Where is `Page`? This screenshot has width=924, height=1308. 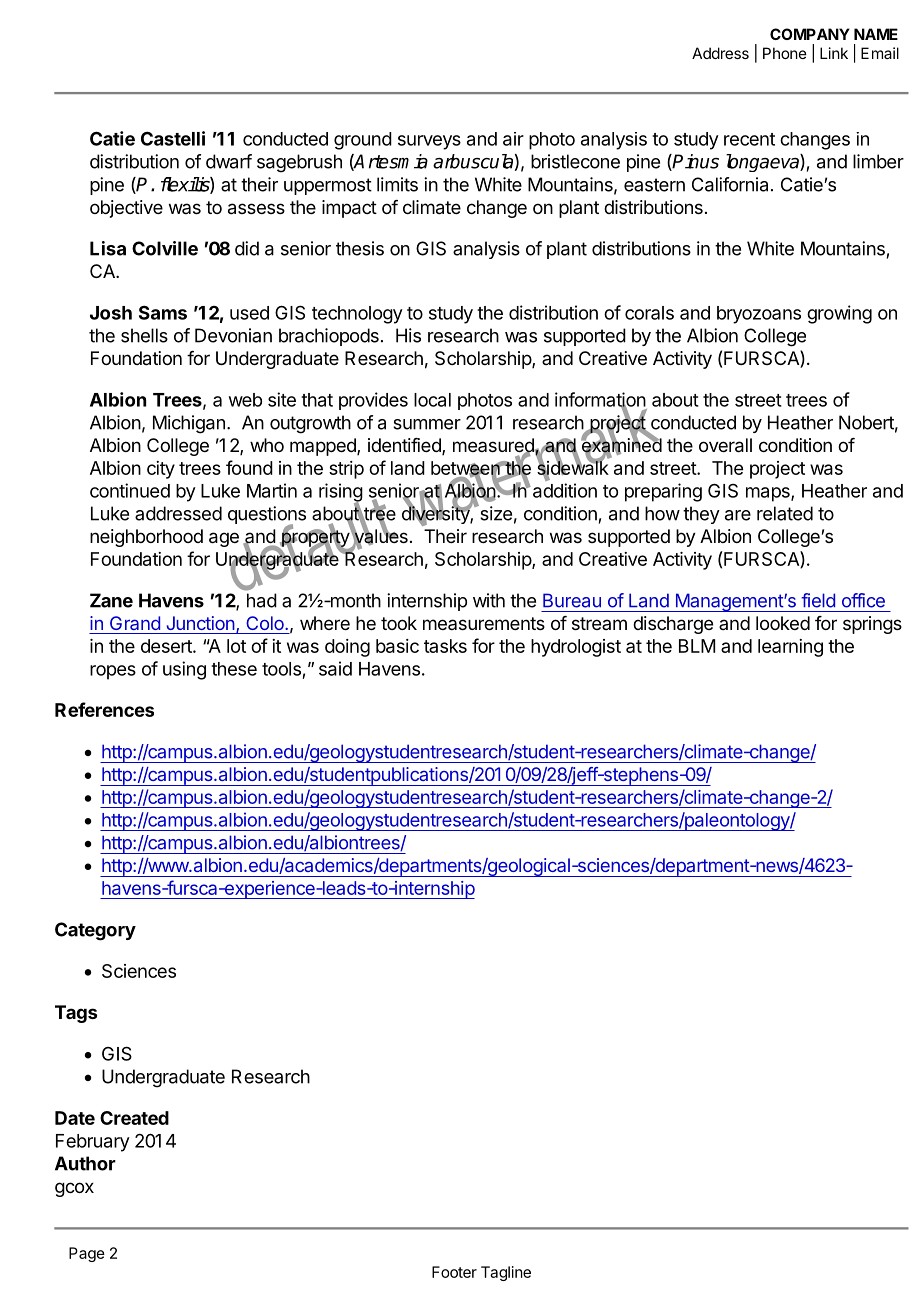 Page is located at coordinates (87, 1254).
